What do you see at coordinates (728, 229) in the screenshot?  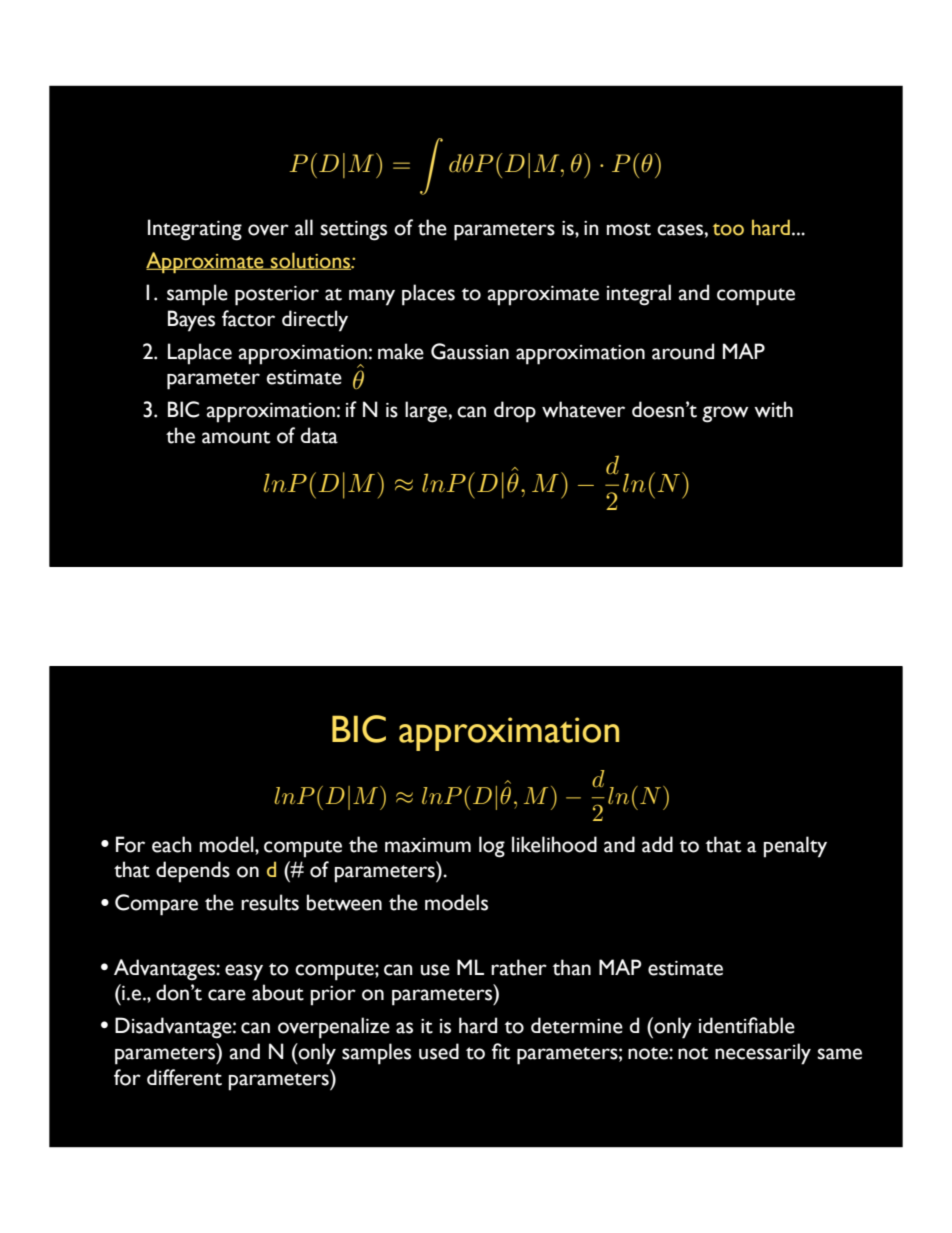 I see `too` at bounding box center [728, 229].
